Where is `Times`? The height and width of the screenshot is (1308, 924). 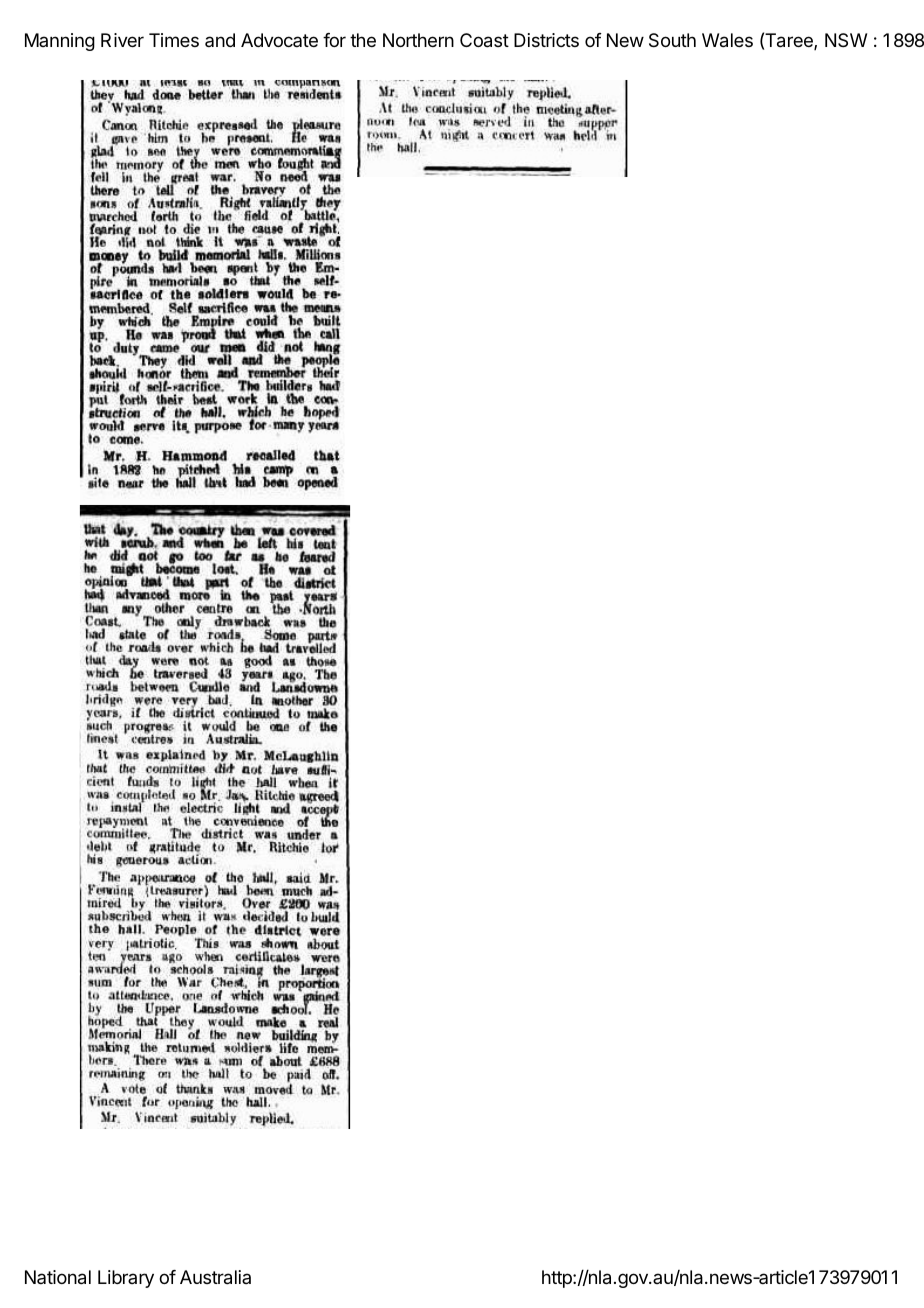 Times is located at coordinates (174, 40).
